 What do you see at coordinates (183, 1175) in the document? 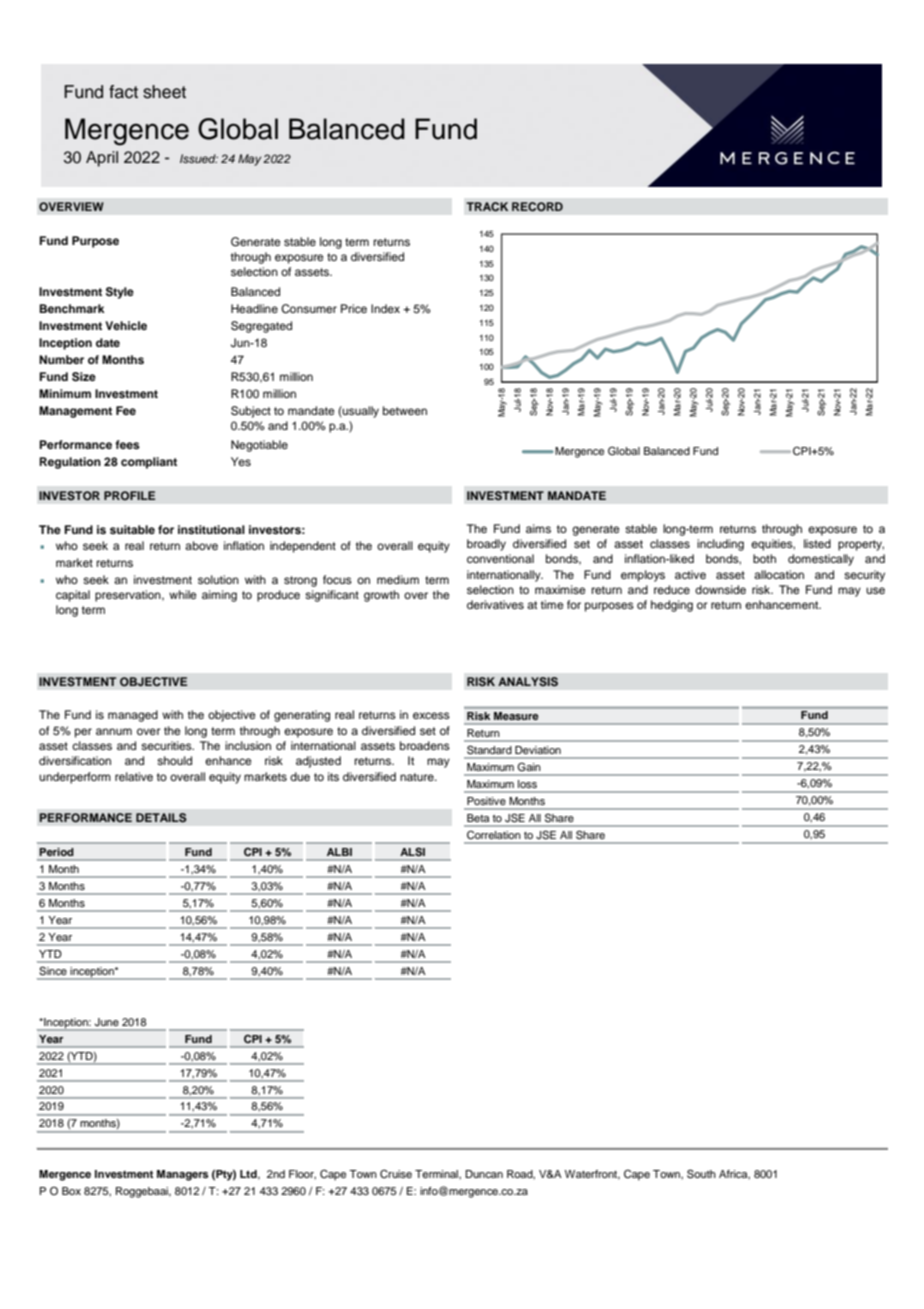
I see `Managers` at bounding box center [183, 1175].
